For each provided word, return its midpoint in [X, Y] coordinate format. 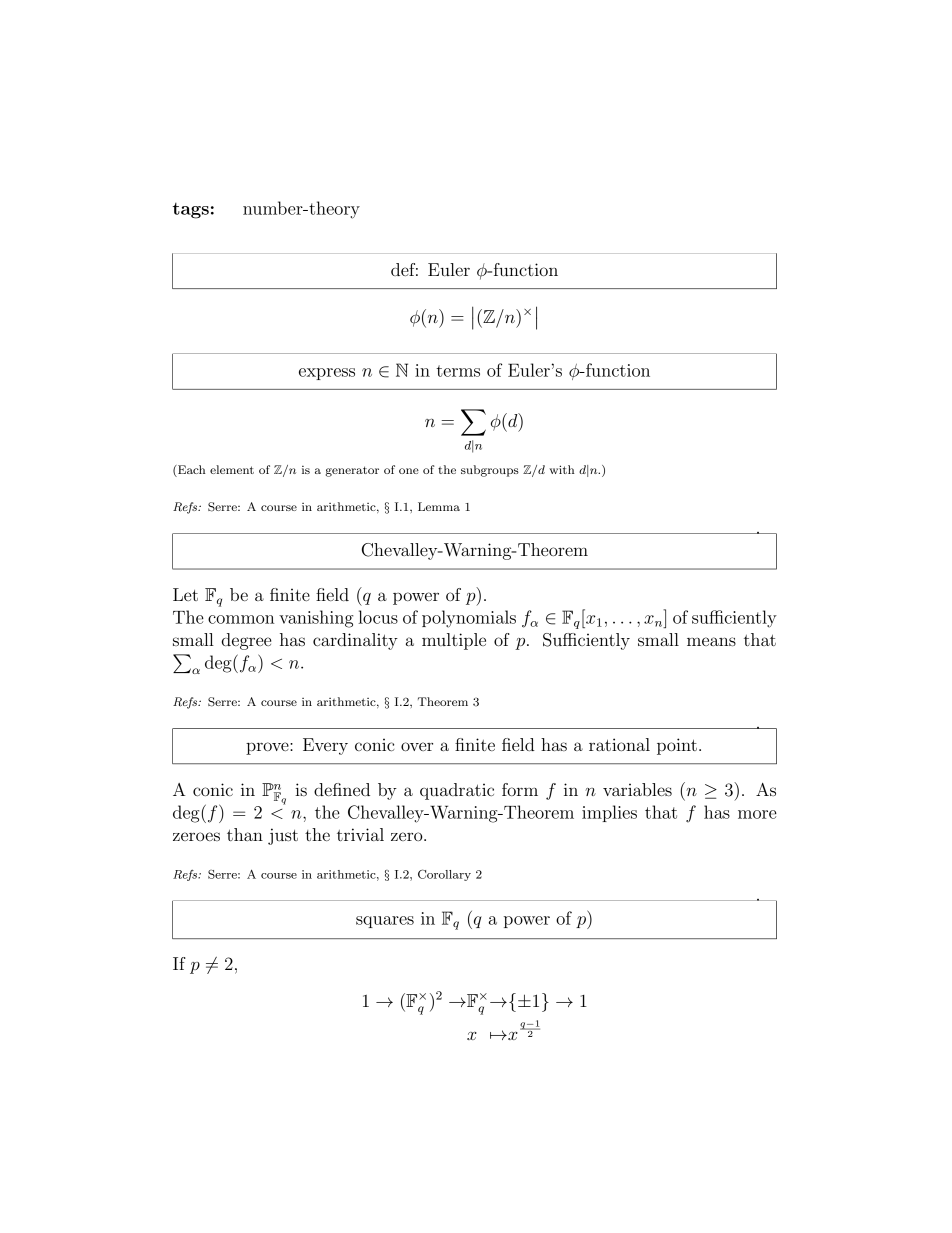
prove [268, 748]
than [245, 834]
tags [191, 211]
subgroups [490, 471]
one [409, 471]
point [677, 746]
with [562, 469]
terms [458, 371]
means [711, 641]
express [327, 374]
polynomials [469, 619]
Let [185, 594]
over [417, 746]
